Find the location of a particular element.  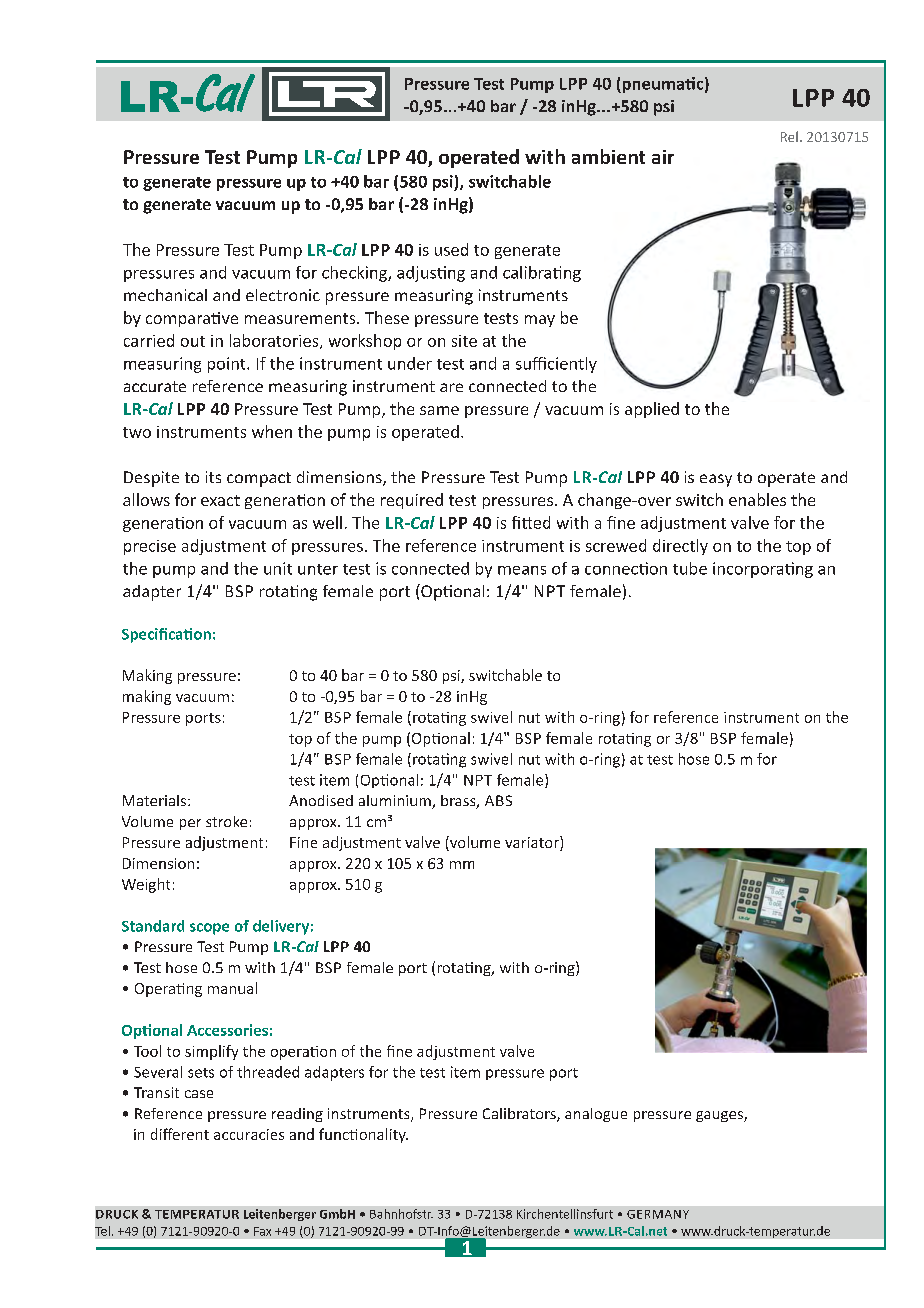

unit is located at coordinates (278, 568).
